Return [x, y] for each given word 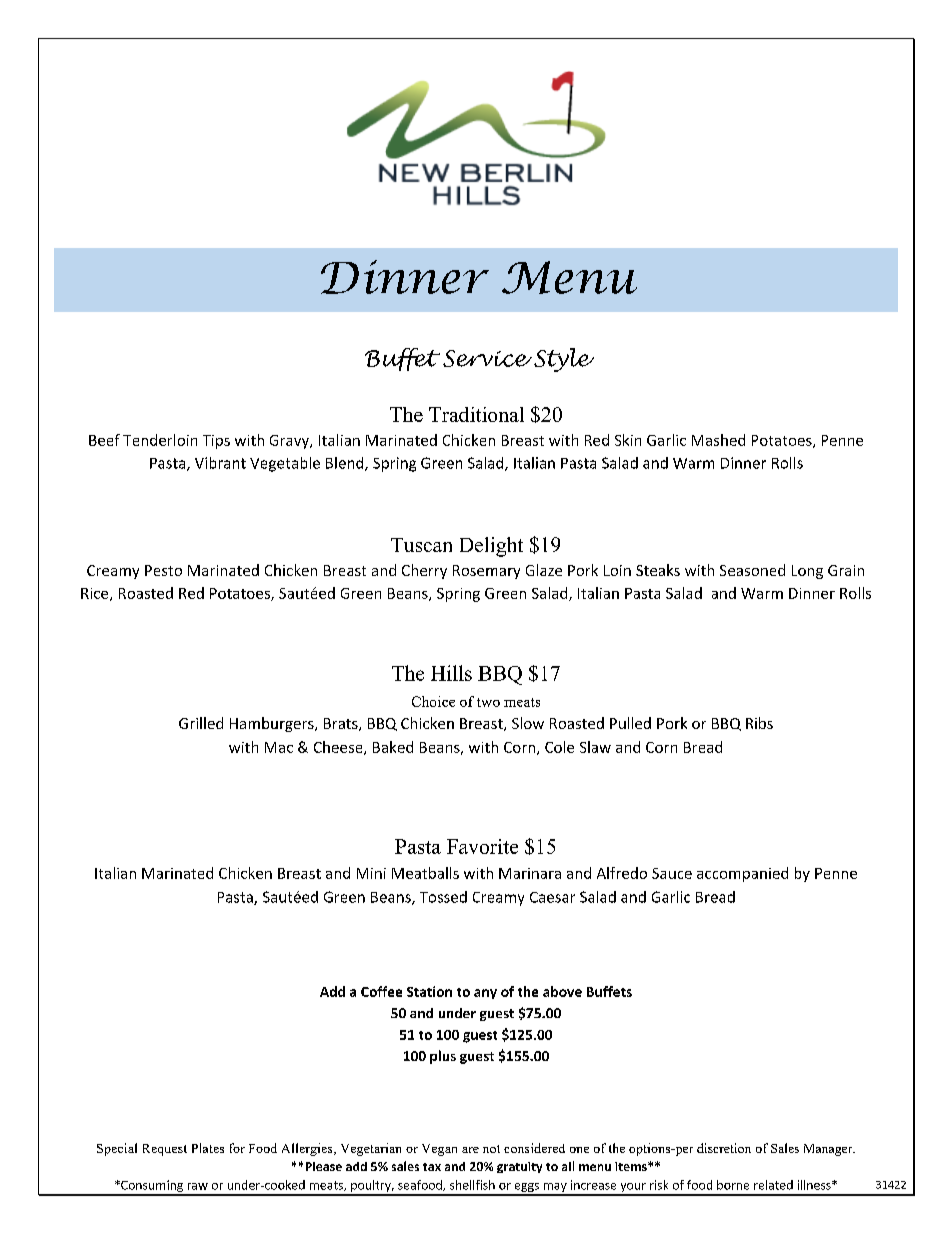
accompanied [742, 874]
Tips [216, 442]
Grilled [201, 723]
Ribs [759, 723]
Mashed [718, 440]
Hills [451, 673]
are [470, 1150]
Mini [371, 873]
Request [165, 1150]
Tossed [443, 897]
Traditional [476, 414]
